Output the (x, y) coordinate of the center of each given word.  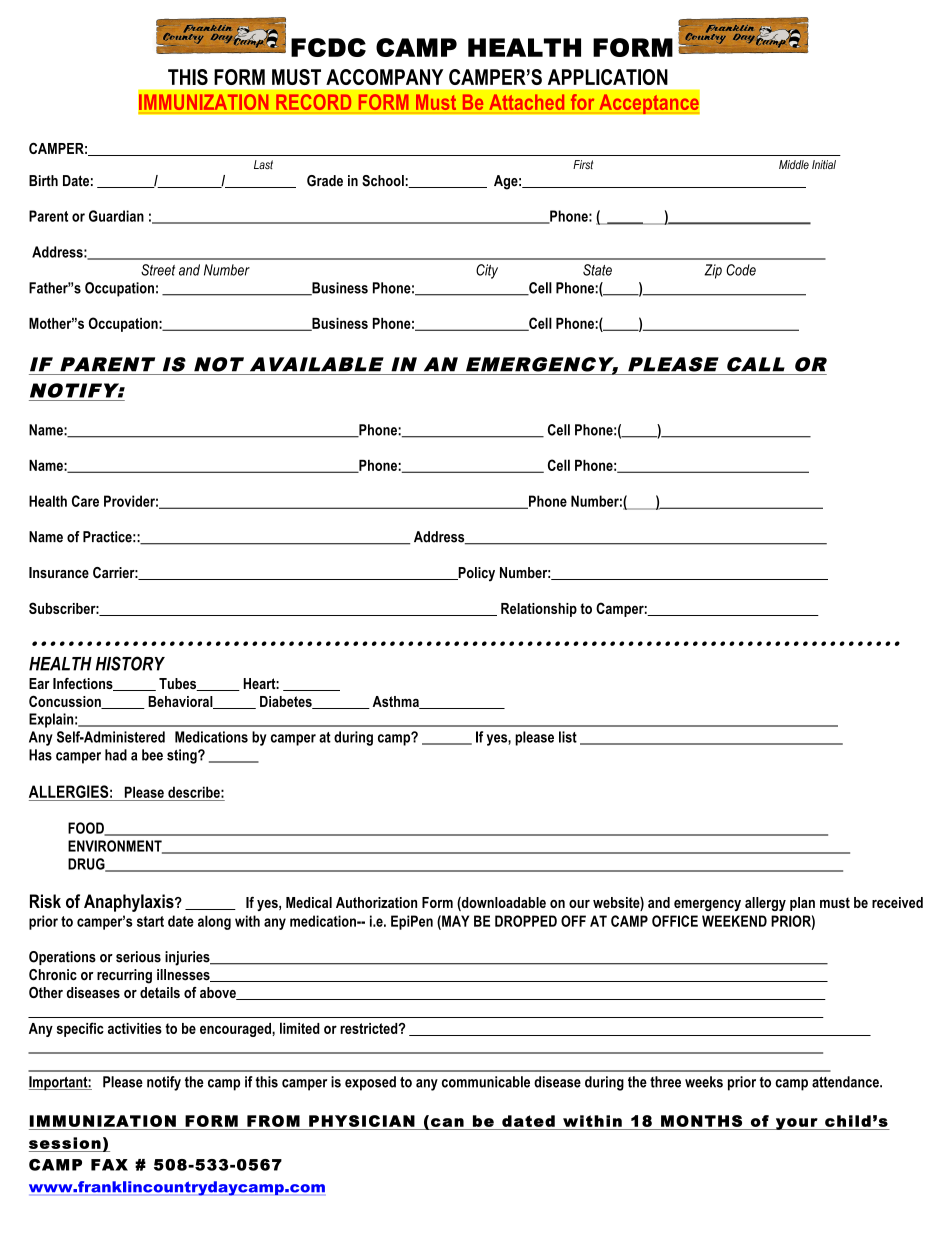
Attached (526, 102)
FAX (109, 1165)
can (447, 1122)
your (797, 1124)
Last (263, 164)
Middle (794, 164)
